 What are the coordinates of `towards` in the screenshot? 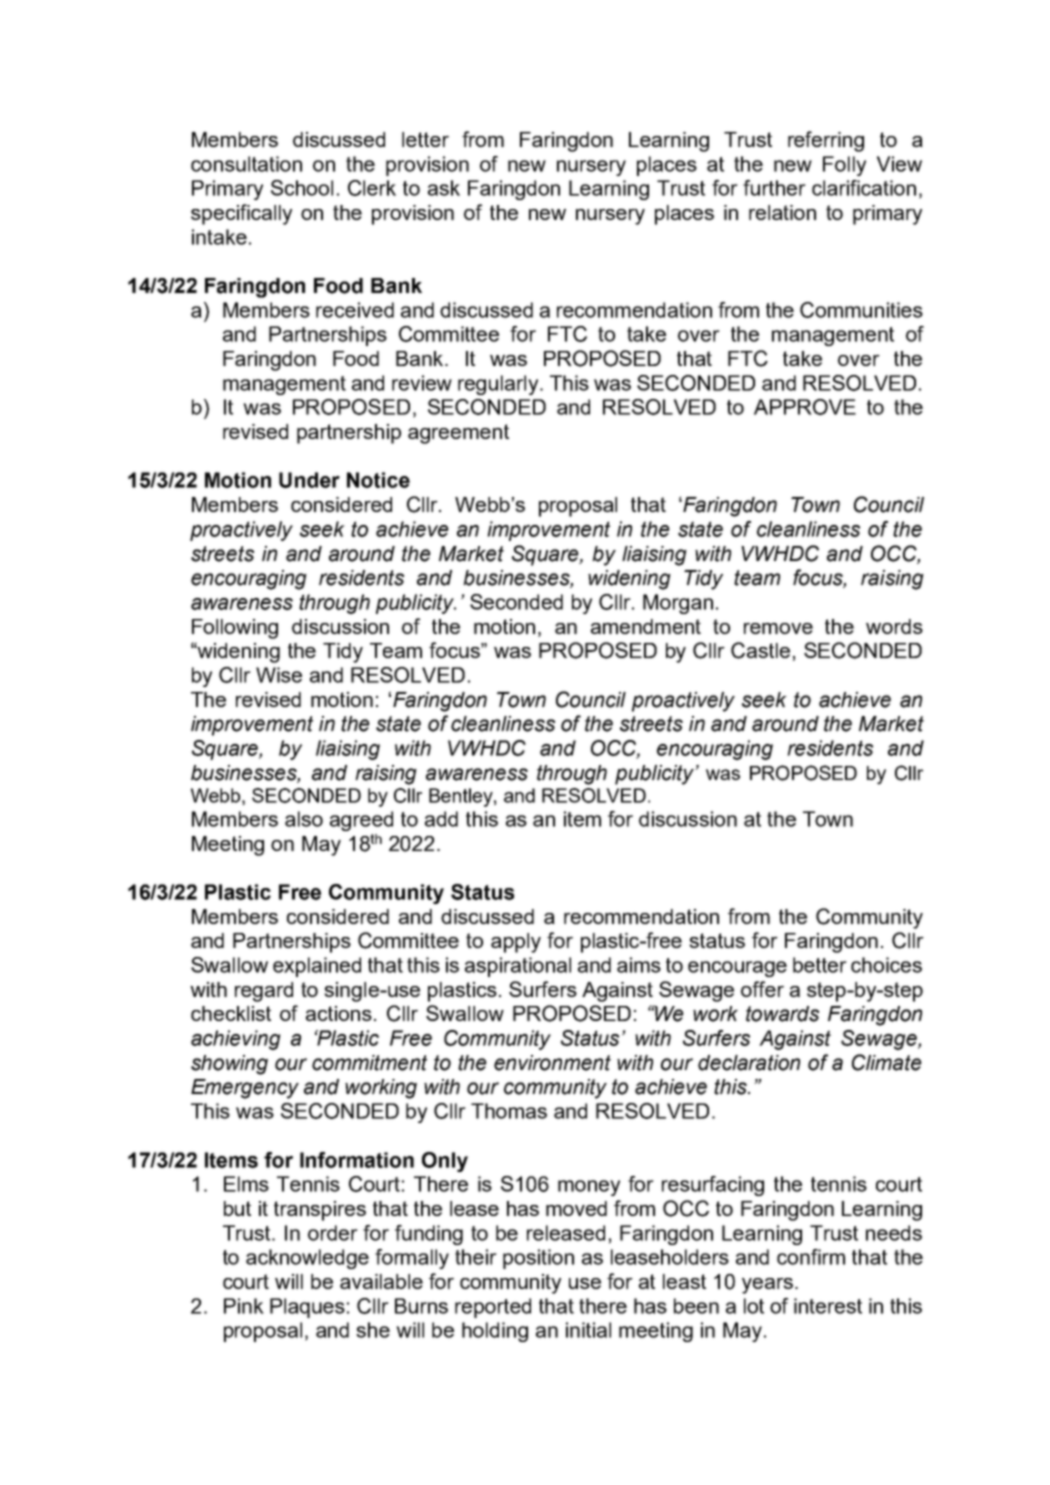 It's located at (782, 1014).
